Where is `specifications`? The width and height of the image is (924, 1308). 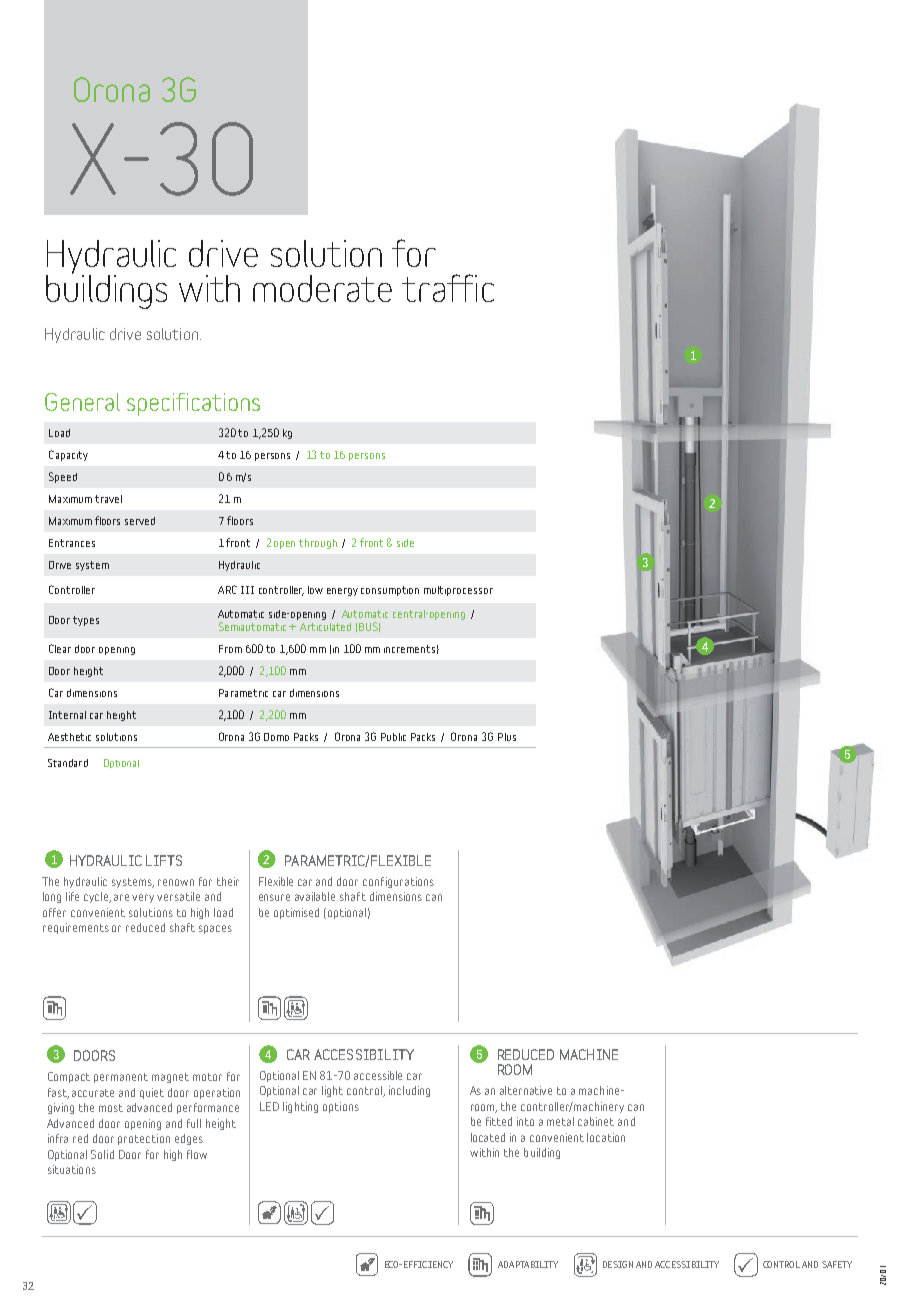 specifications is located at coordinates (193, 404).
